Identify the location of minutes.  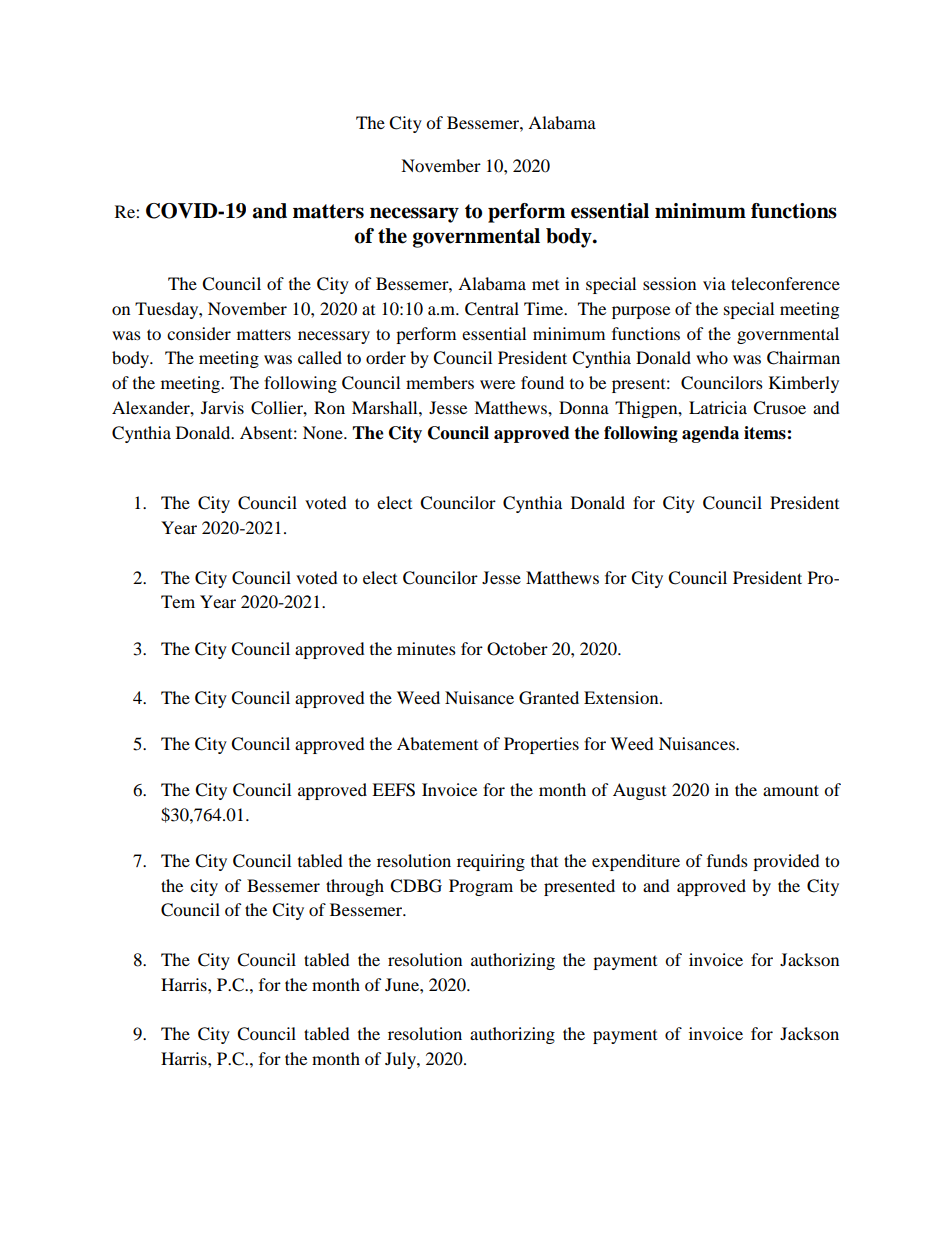
(426, 648).
